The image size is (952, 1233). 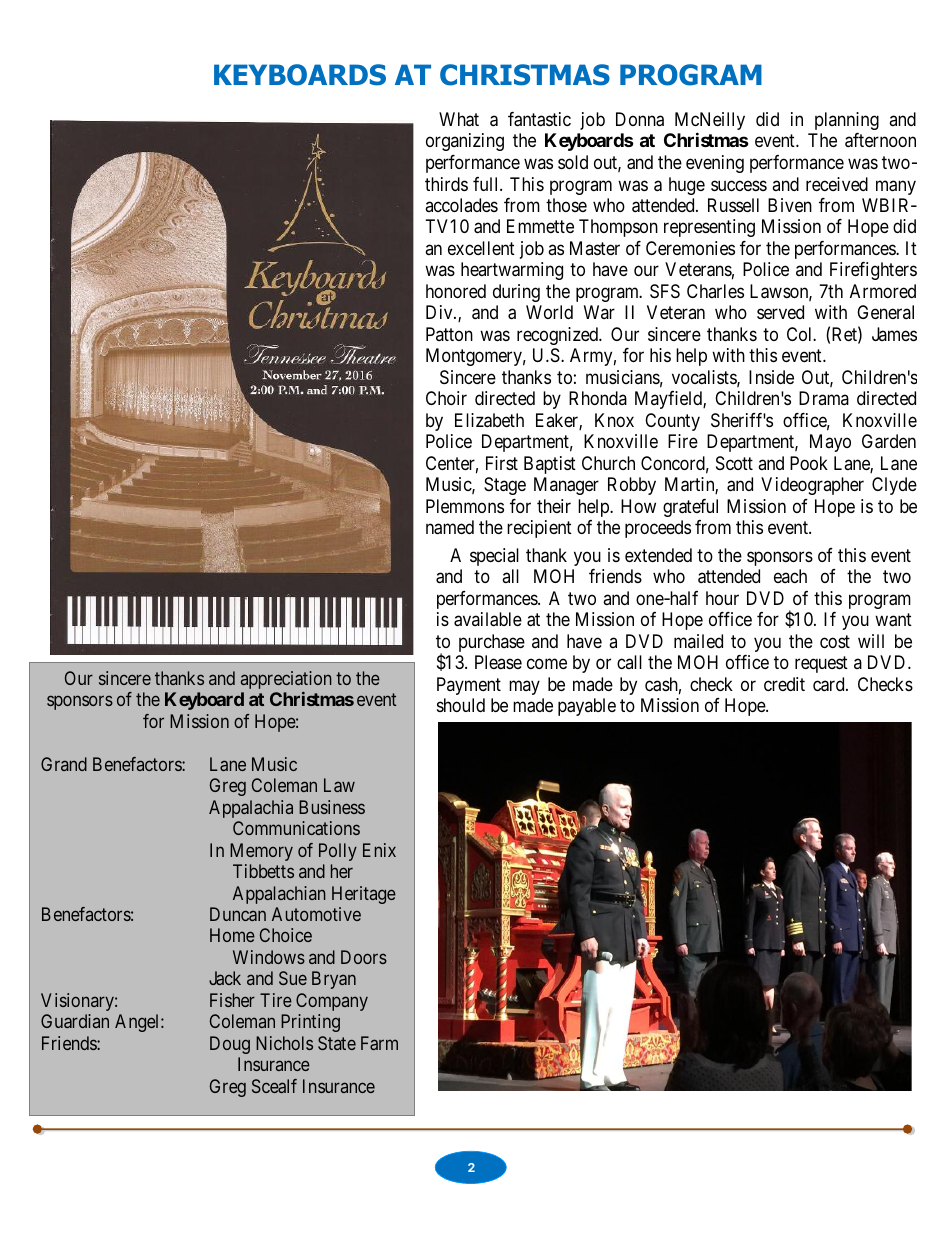 I want to click on Angel, so click(x=138, y=1023).
